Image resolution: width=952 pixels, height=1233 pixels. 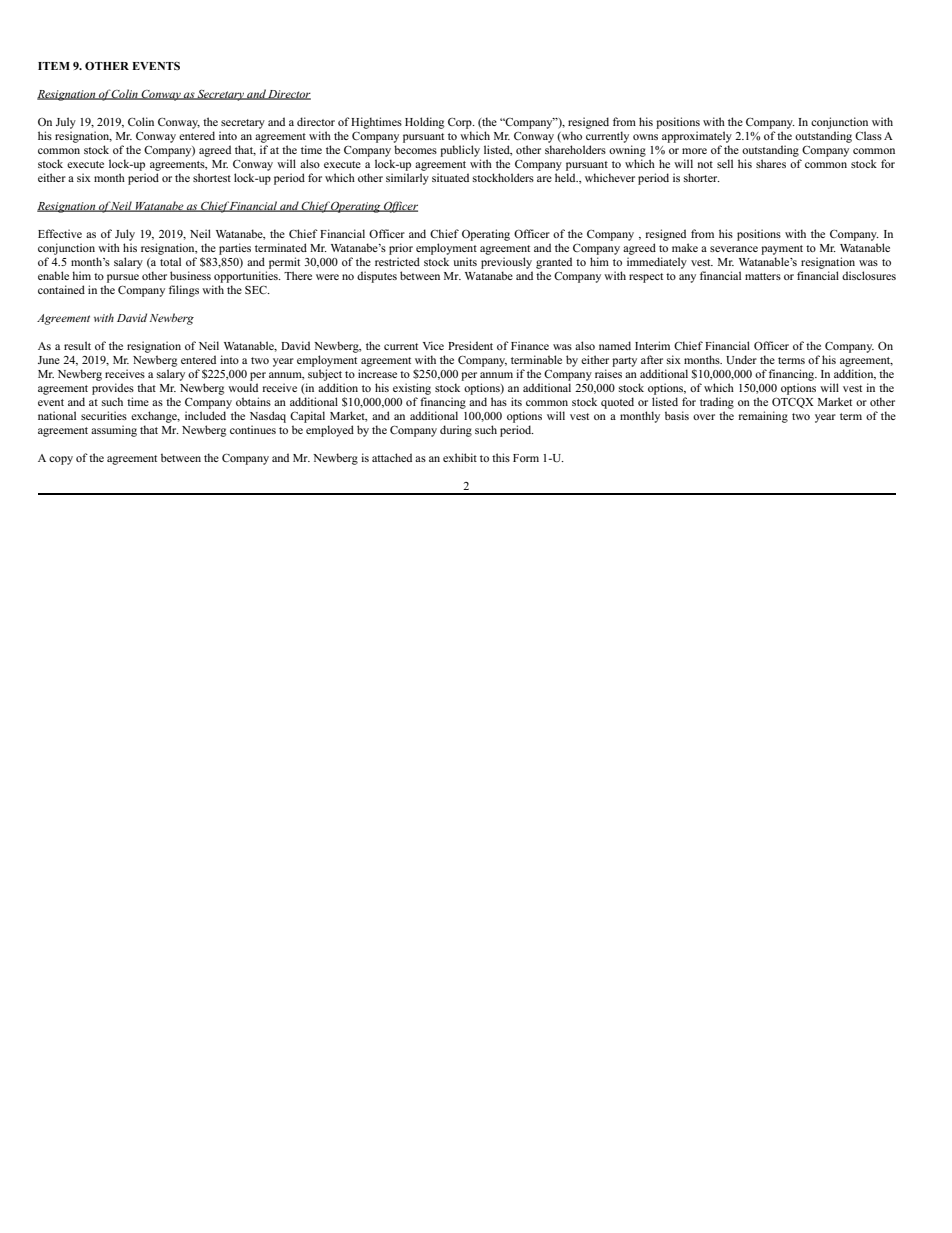 What do you see at coordinates (401, 249) in the document?
I see `prior` at bounding box center [401, 249].
